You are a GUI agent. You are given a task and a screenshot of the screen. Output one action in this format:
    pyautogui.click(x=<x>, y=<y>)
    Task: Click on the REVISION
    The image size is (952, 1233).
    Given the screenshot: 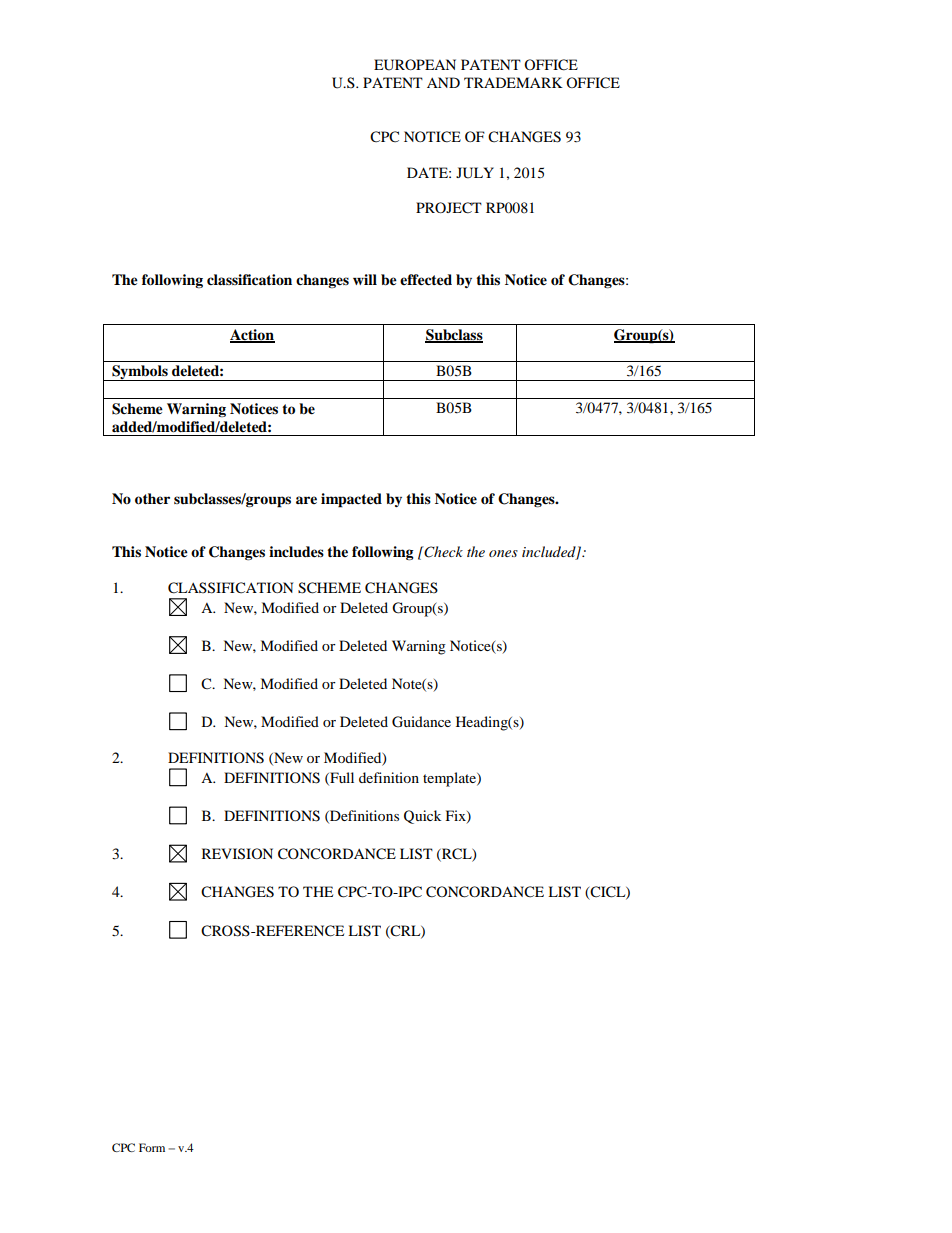 What is the action you would take?
    pyautogui.click(x=237, y=854)
